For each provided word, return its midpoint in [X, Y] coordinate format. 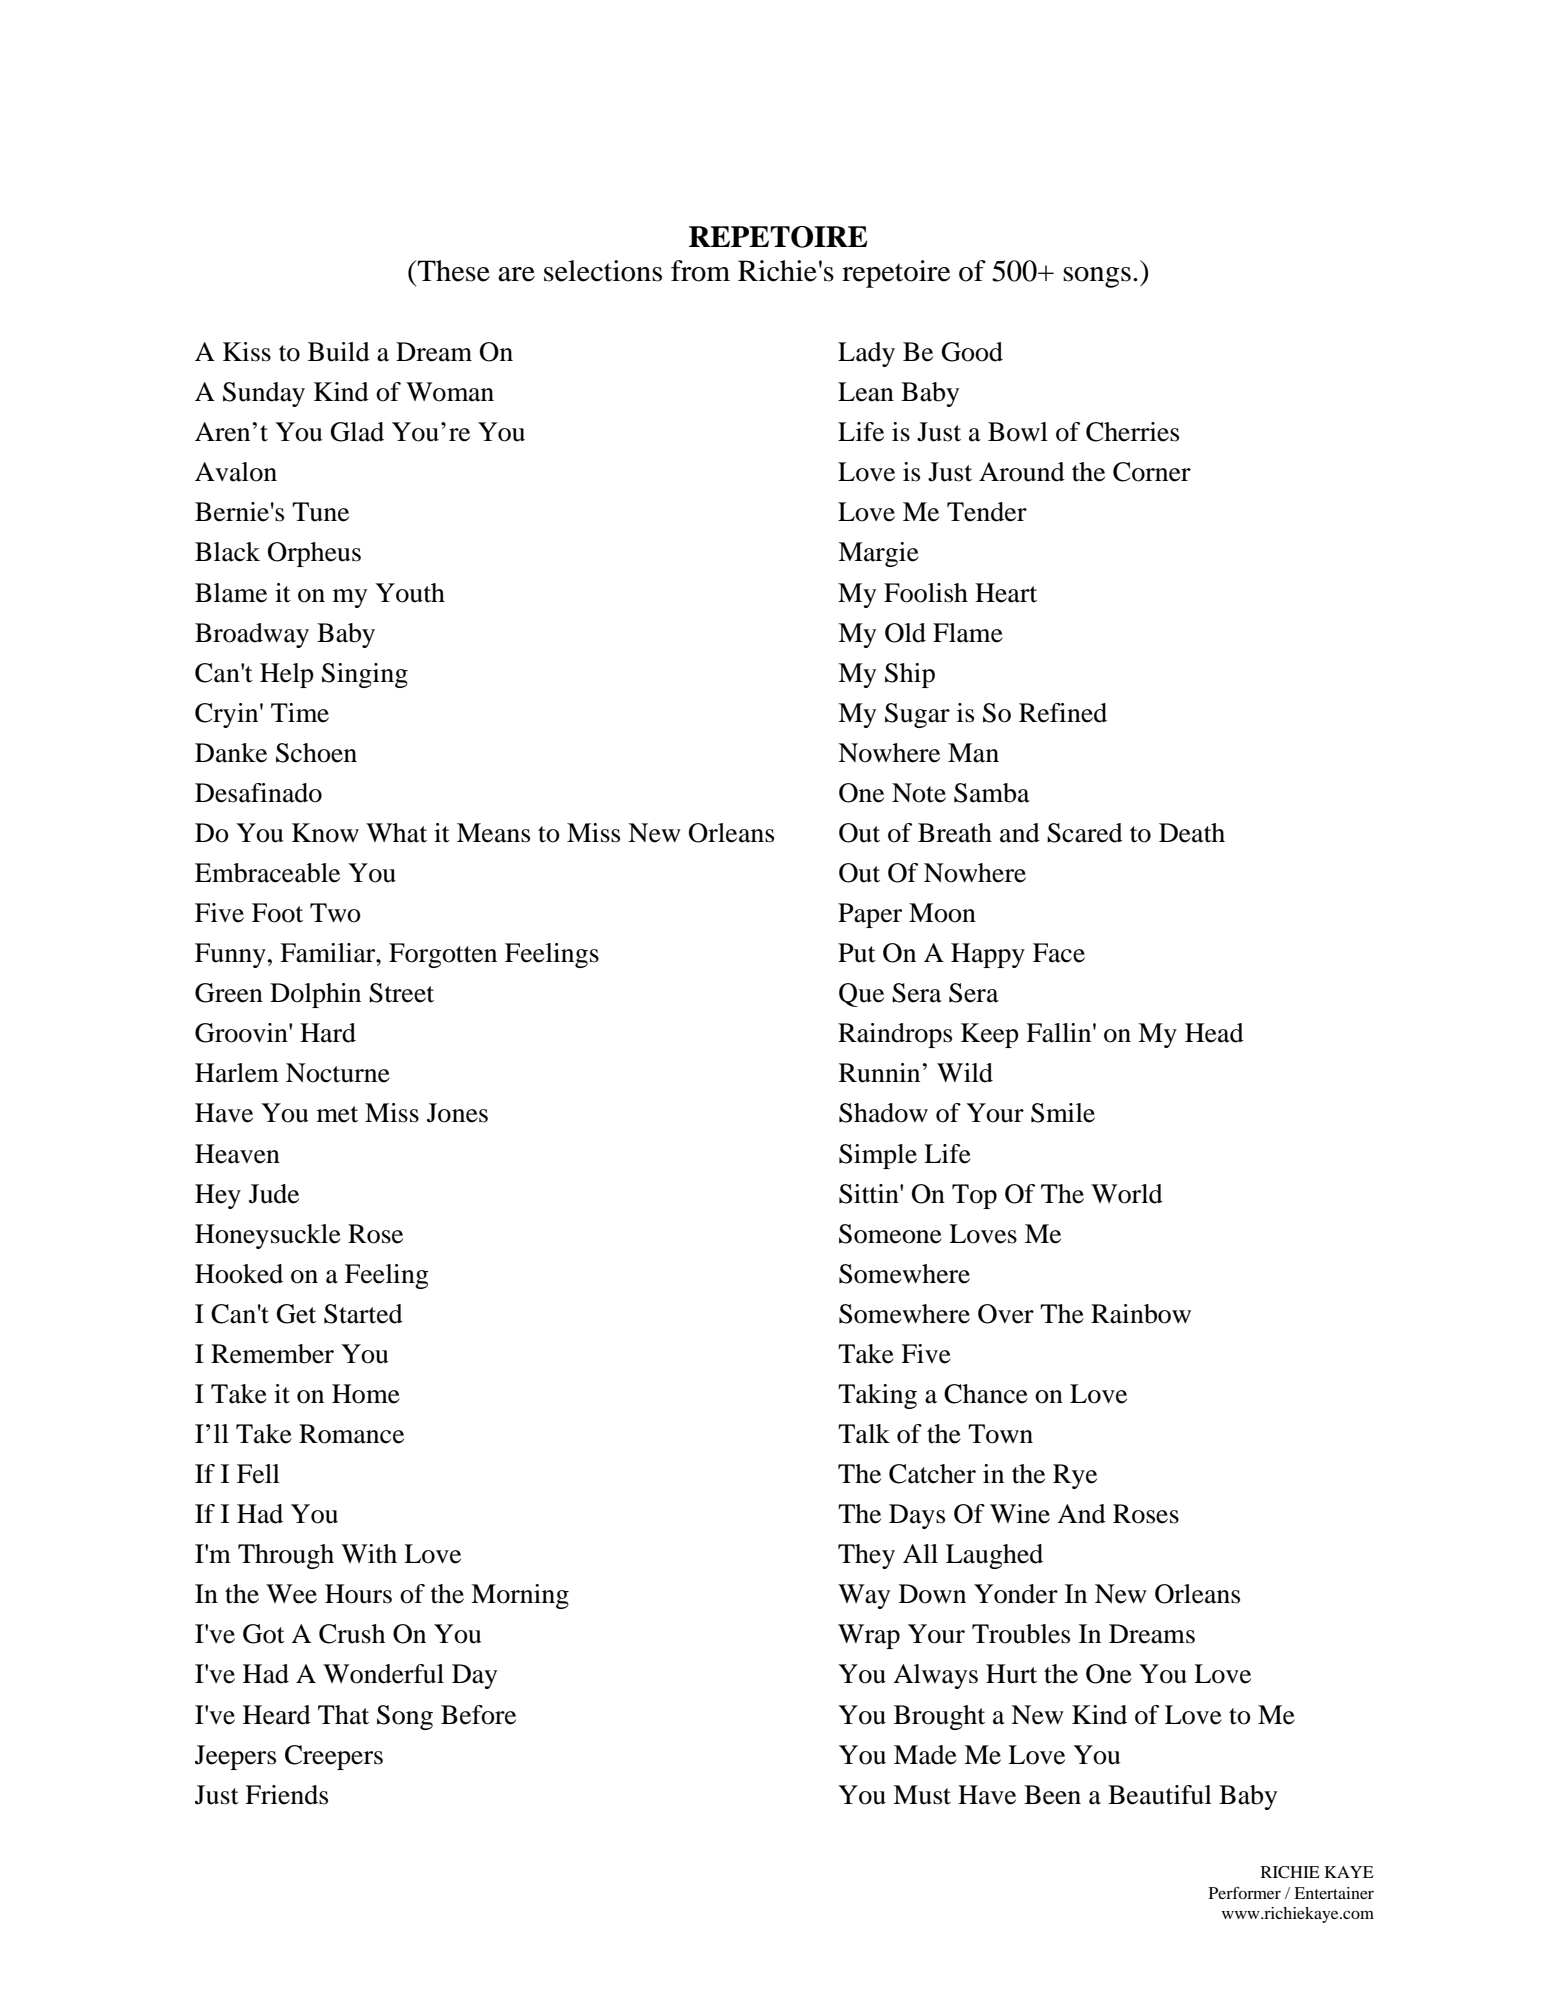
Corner [1152, 472]
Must [922, 1795]
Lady [866, 354]
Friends [286, 1795]
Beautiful [1160, 1795]
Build [339, 352]
